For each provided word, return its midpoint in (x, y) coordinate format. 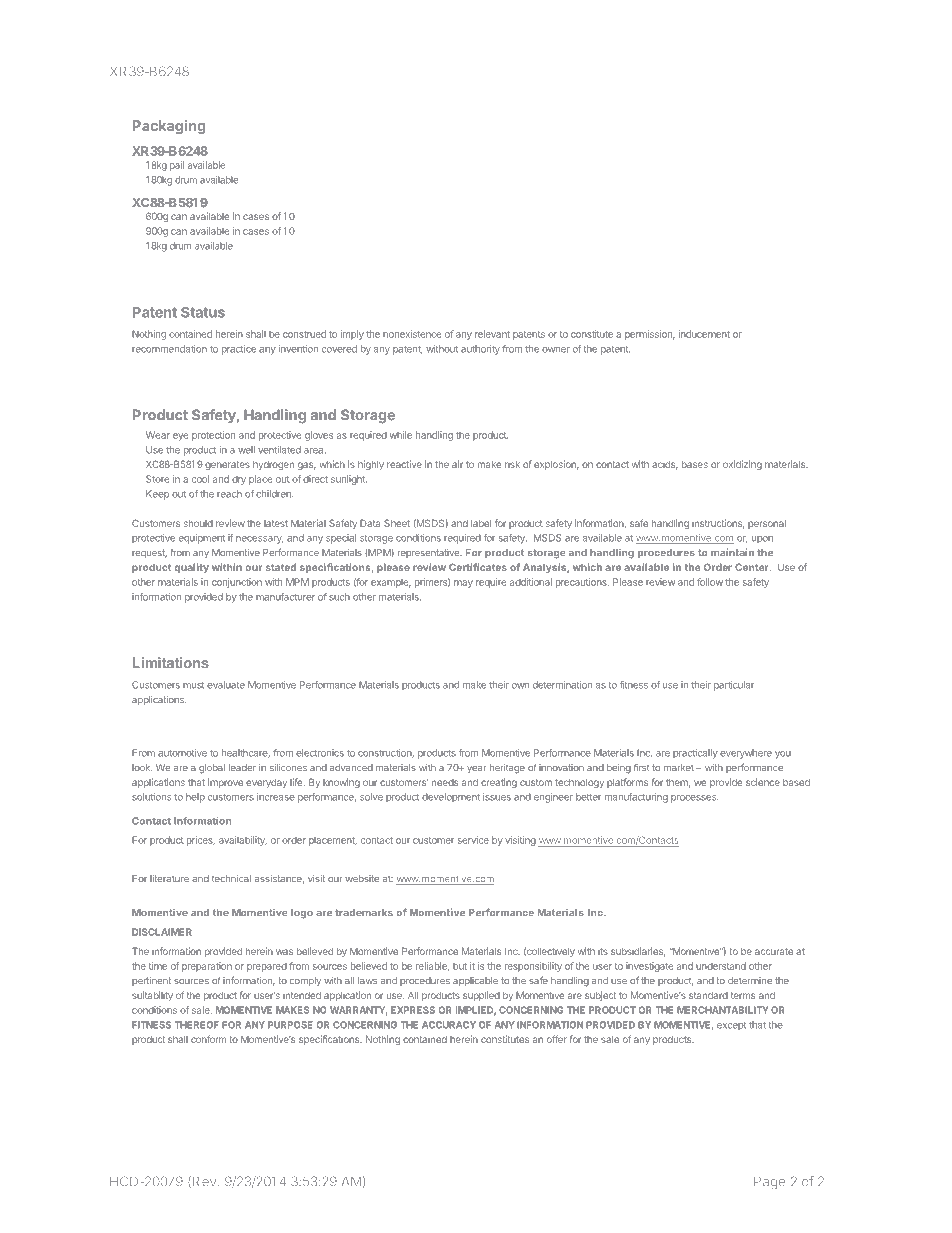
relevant (492, 334)
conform (208, 1039)
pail (177, 166)
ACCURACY (449, 1025)
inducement (704, 334)
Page (769, 1182)
